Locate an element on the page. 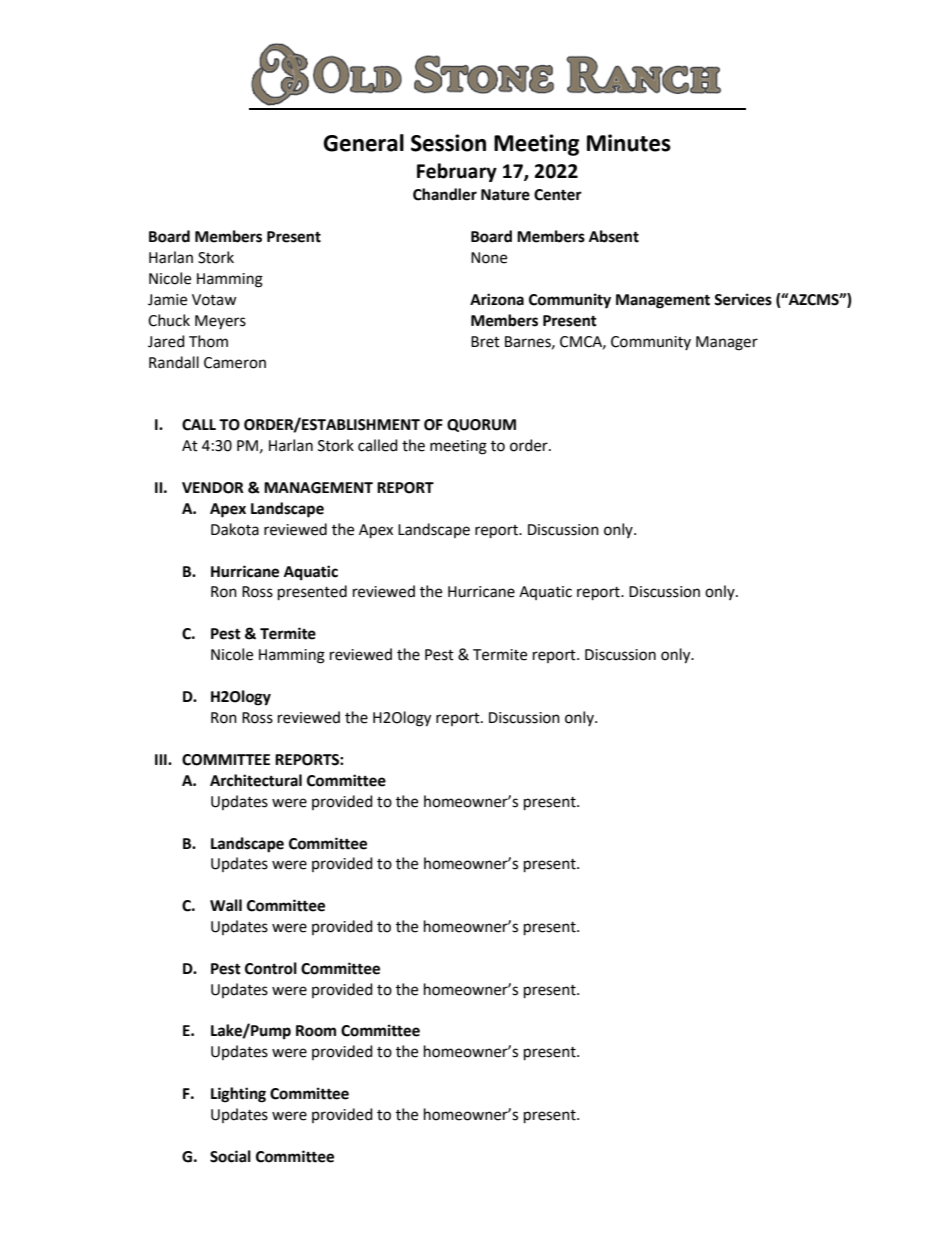 The image size is (952, 1233). Room is located at coordinates (316, 1031).
